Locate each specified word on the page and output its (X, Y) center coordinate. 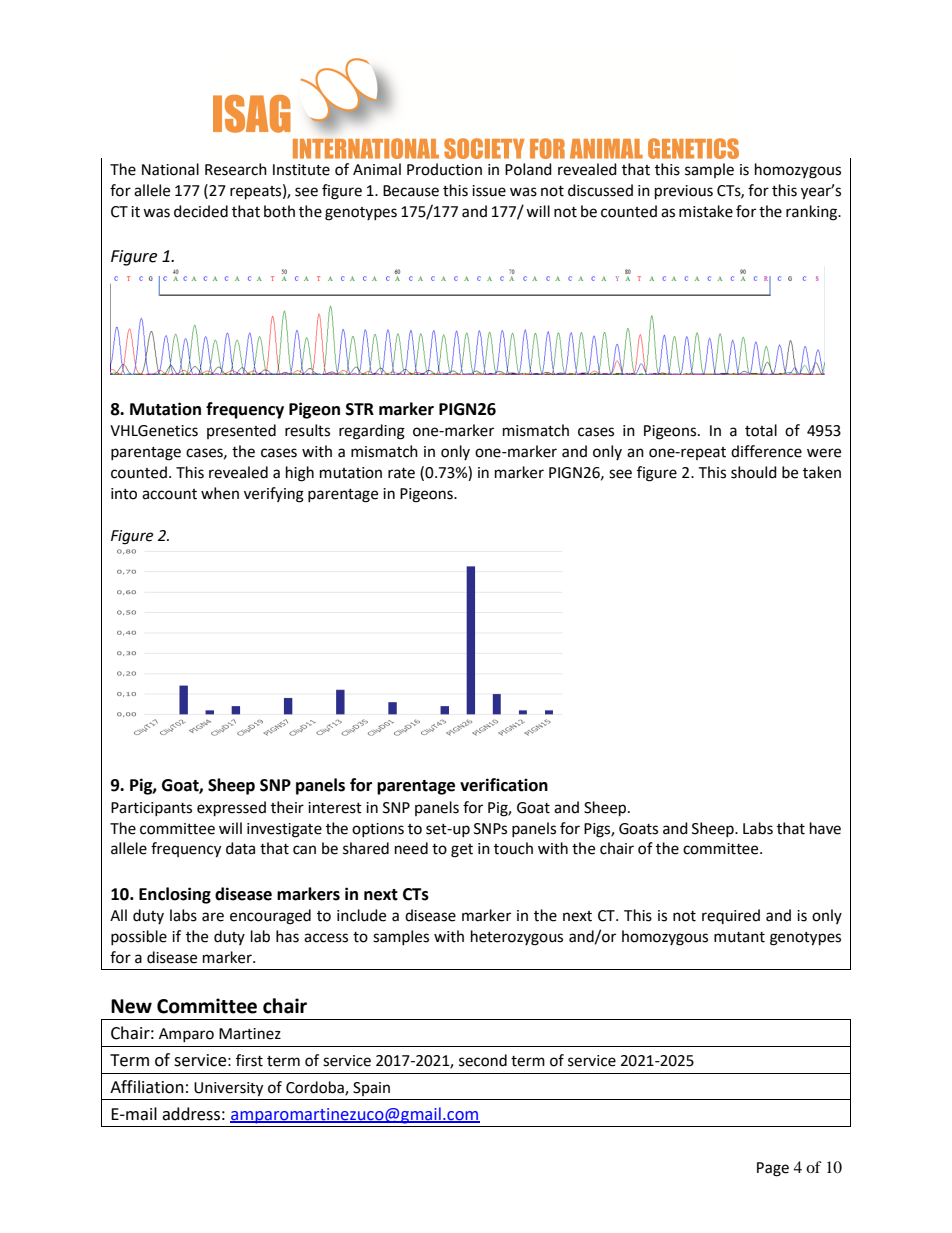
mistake (706, 211)
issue (489, 191)
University (228, 1089)
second (483, 1060)
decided (201, 211)
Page (773, 1169)
